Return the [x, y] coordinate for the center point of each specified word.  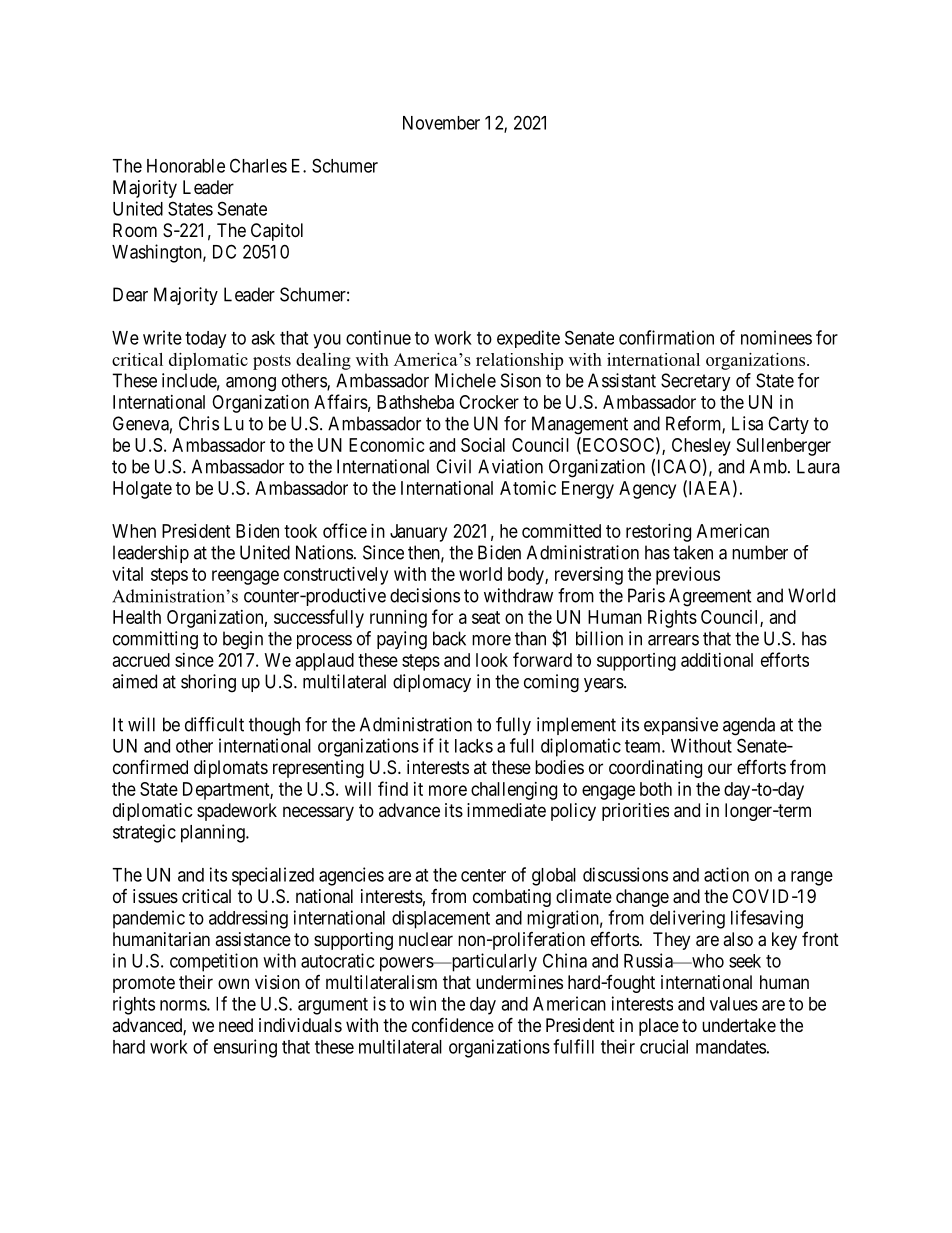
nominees [776, 337]
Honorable [186, 166]
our [720, 768]
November [441, 123]
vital [127, 574]
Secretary [696, 382]
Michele [465, 380]
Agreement [710, 597]
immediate [506, 810]
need [236, 1025]
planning [214, 833]
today [205, 339]
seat [486, 617]
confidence [453, 1024]
